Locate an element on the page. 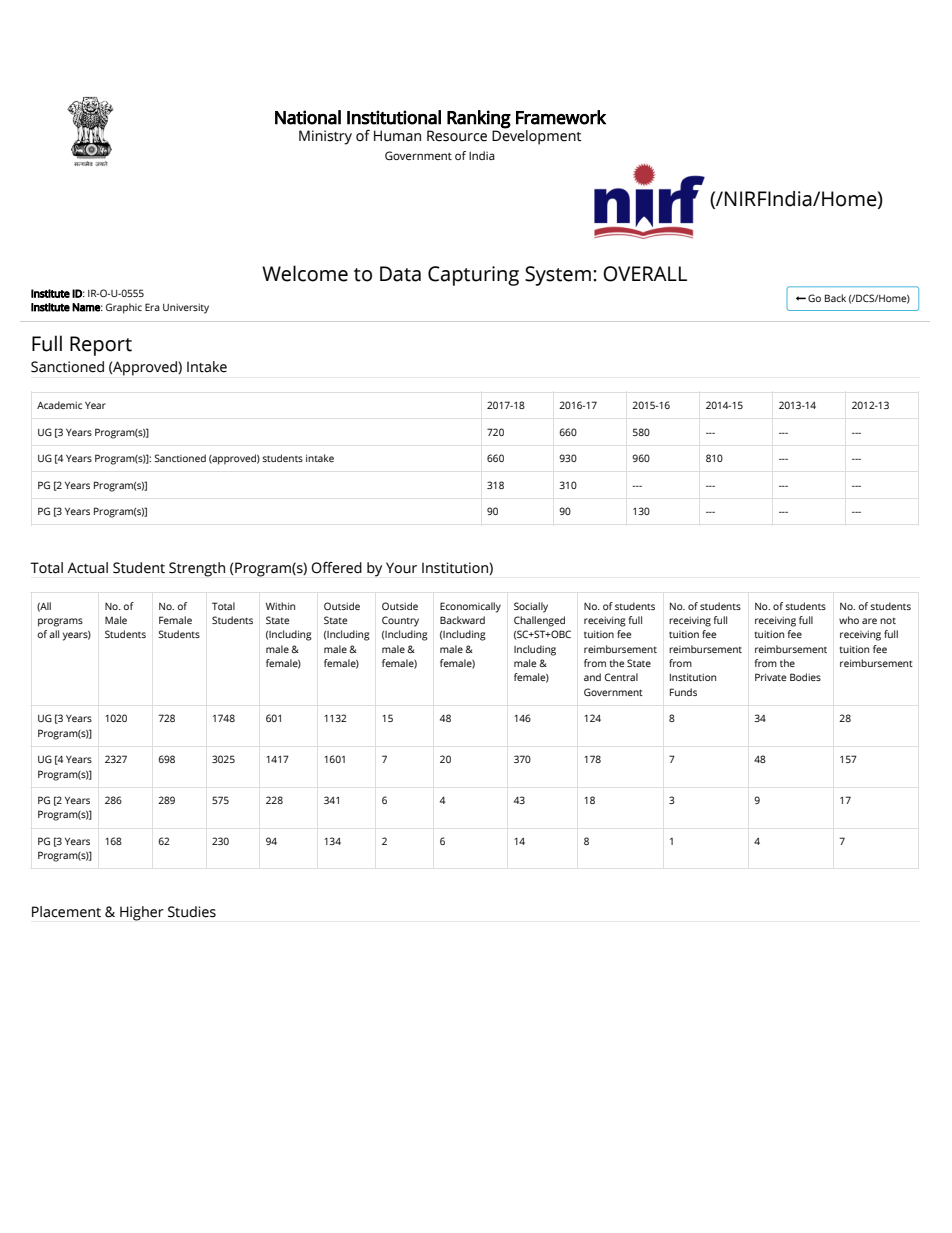 This document has width=952, height=1233. Framework is located at coordinates (561, 117).
